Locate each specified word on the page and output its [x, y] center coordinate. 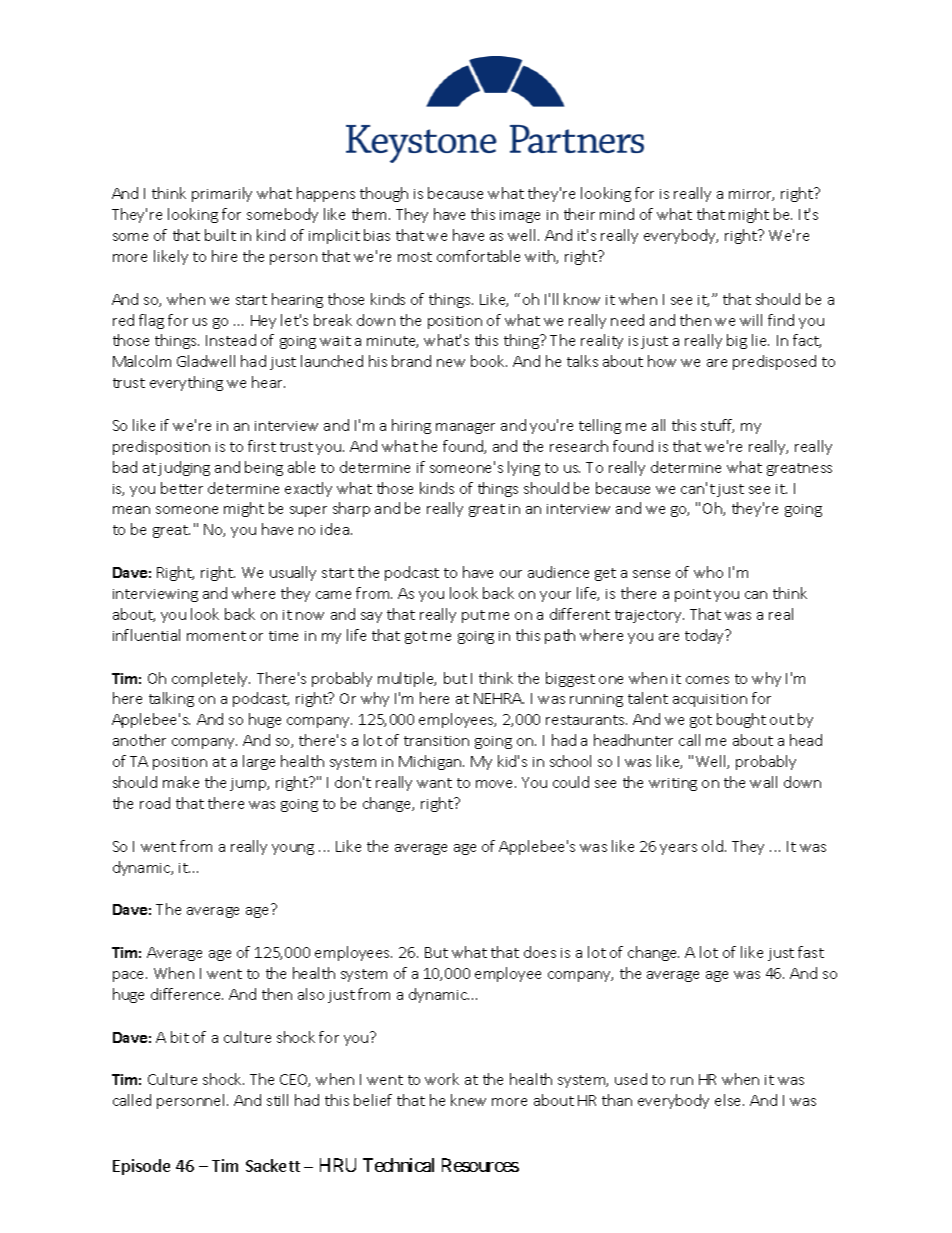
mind [617, 214]
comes [707, 680]
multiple [407, 679]
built [220, 235]
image [520, 216]
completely [211, 679]
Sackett [273, 1165]
